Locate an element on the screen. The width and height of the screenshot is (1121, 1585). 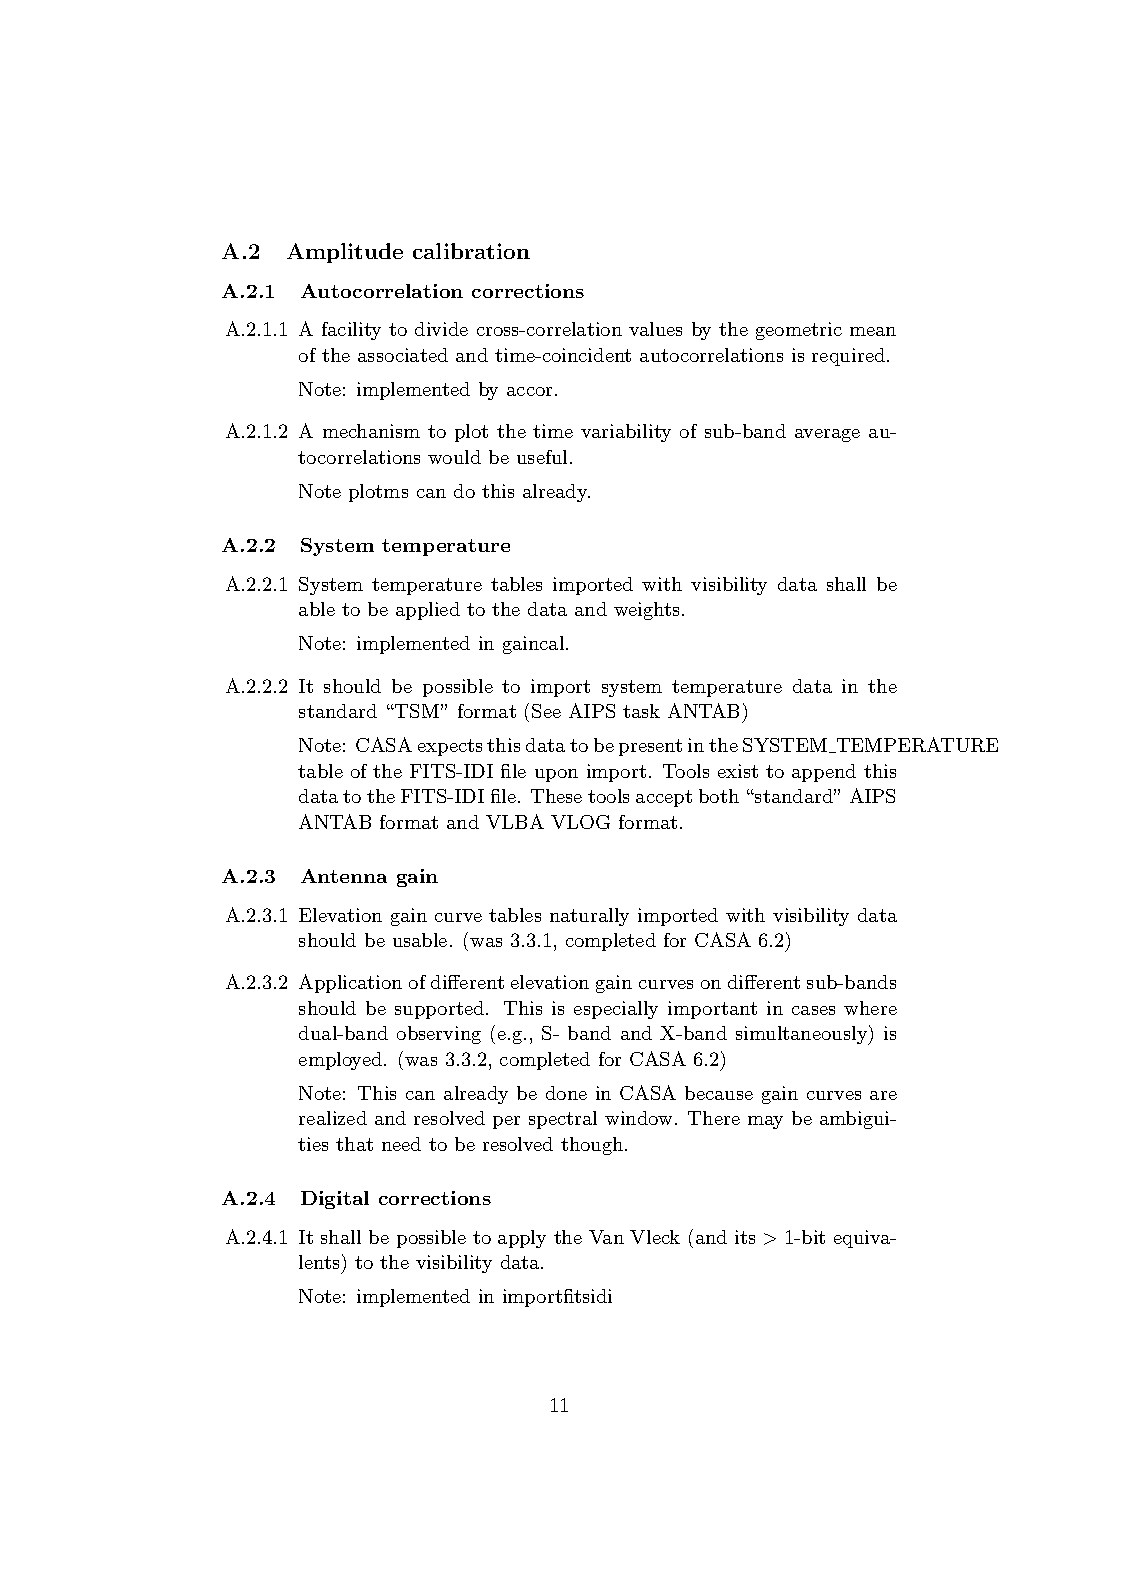
Application is located at coordinates (350, 983).
